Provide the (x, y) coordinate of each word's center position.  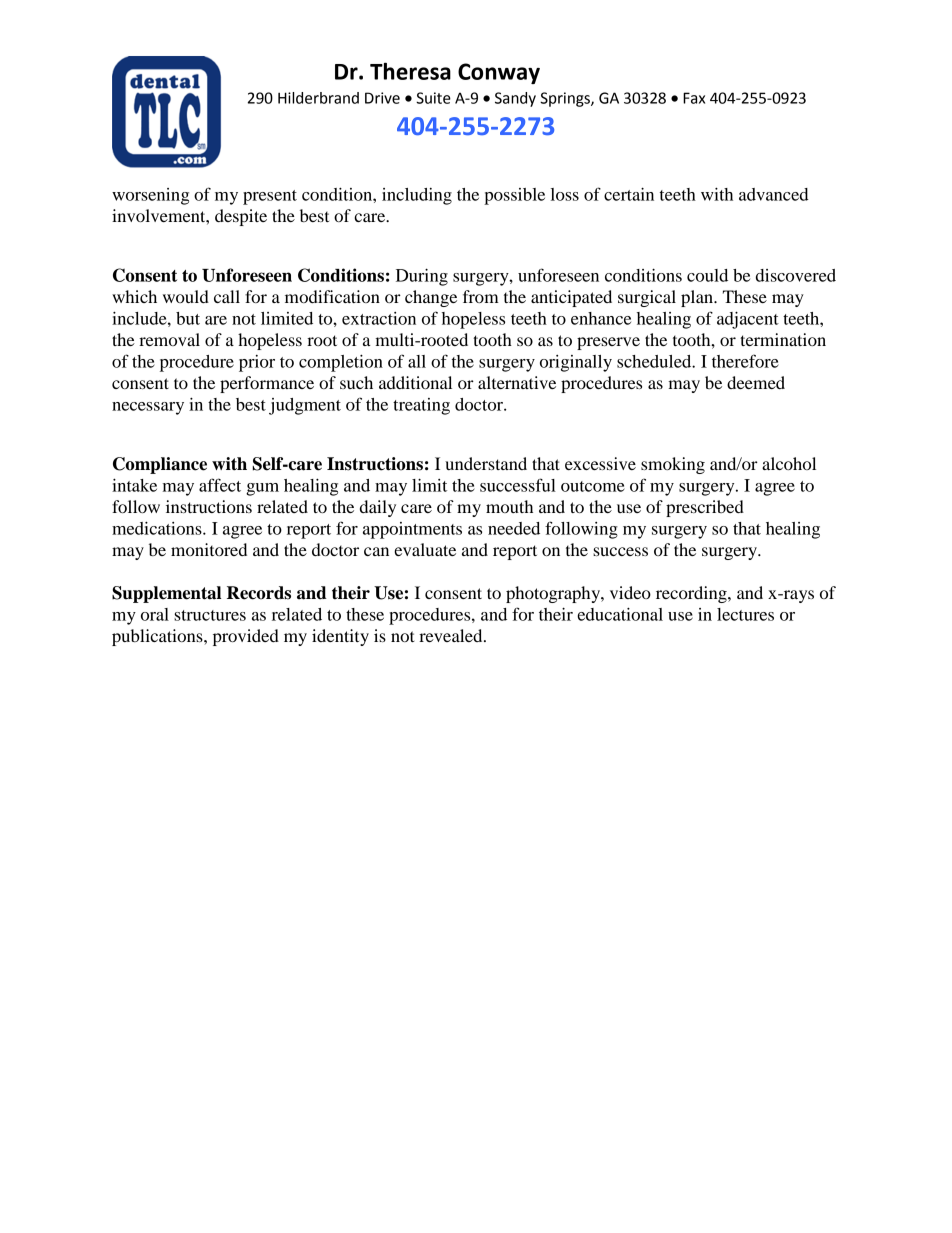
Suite (433, 98)
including (417, 196)
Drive (382, 98)
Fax (694, 98)
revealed (452, 635)
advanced (774, 194)
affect (220, 485)
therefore (745, 361)
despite (241, 217)
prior (257, 363)
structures (210, 615)
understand (486, 463)
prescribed (705, 508)
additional (415, 382)
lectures (745, 614)
